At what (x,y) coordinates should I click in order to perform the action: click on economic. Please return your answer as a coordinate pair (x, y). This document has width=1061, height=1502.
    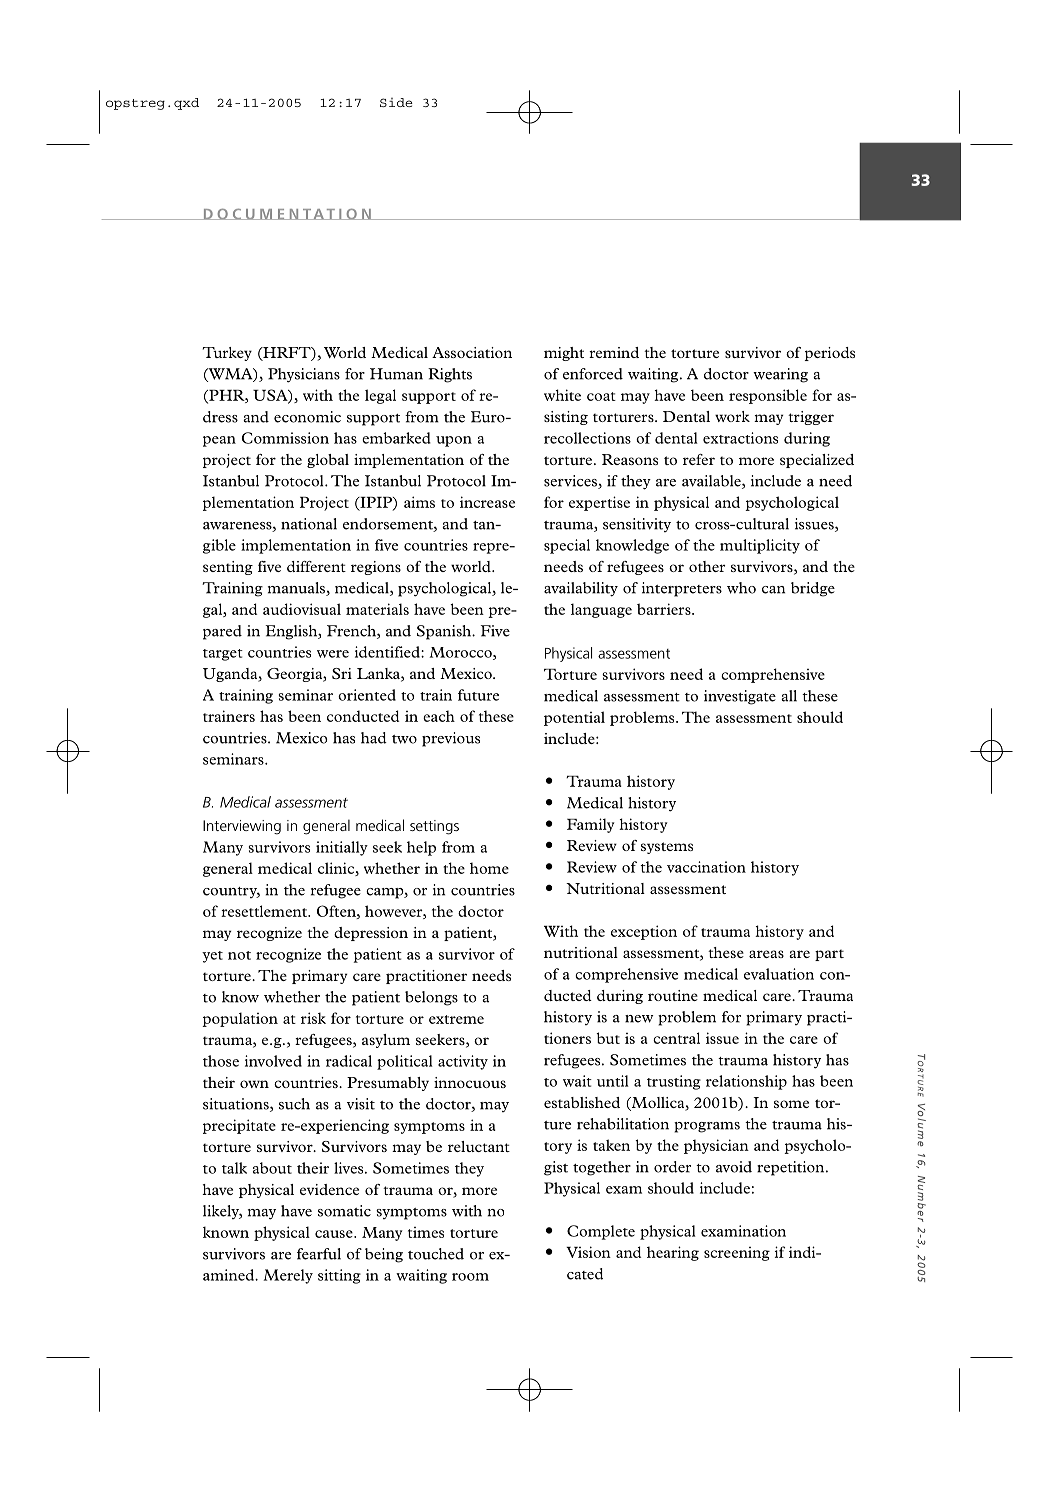
    Looking at the image, I should click on (307, 417).
